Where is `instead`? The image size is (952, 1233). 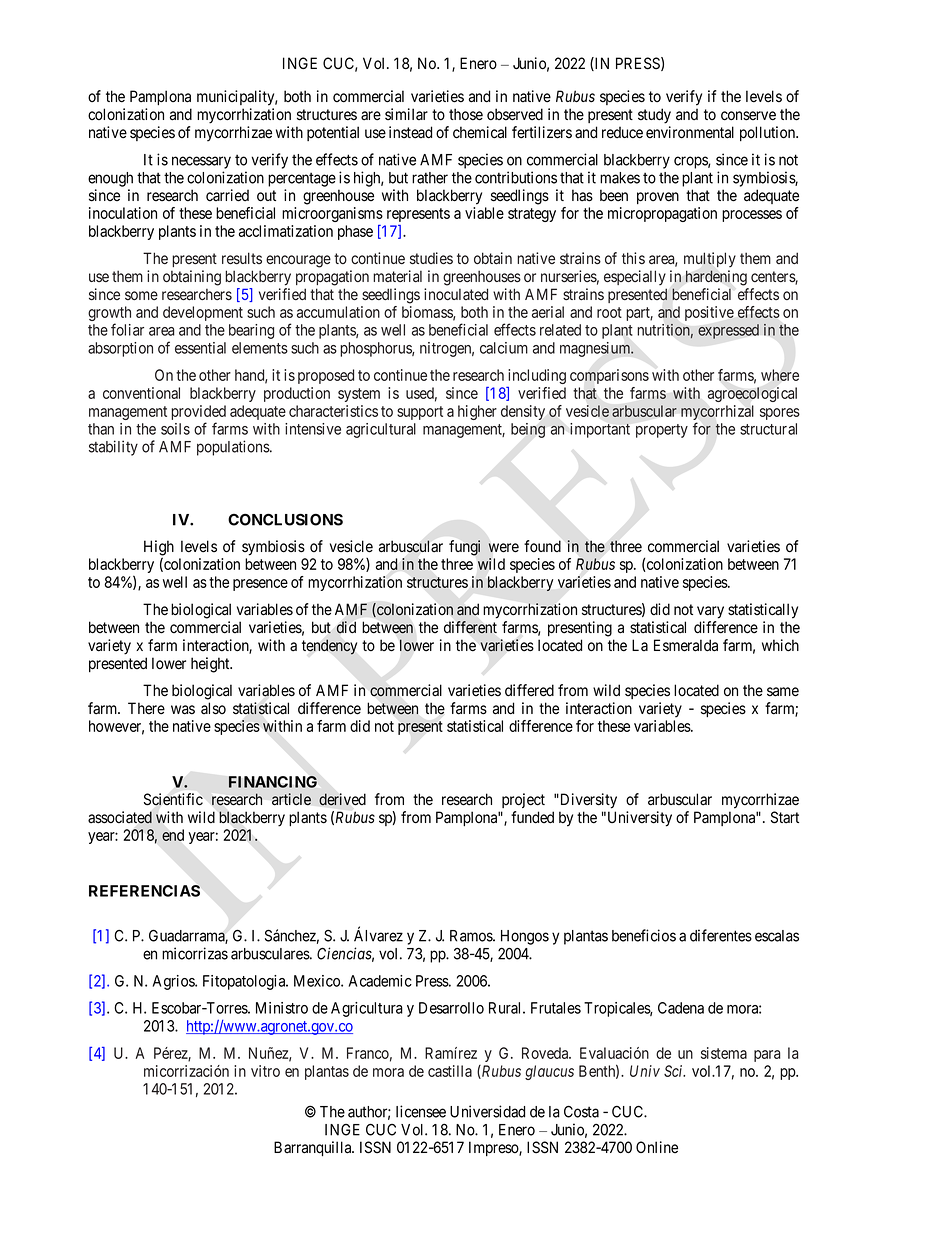
instead is located at coordinates (410, 132).
